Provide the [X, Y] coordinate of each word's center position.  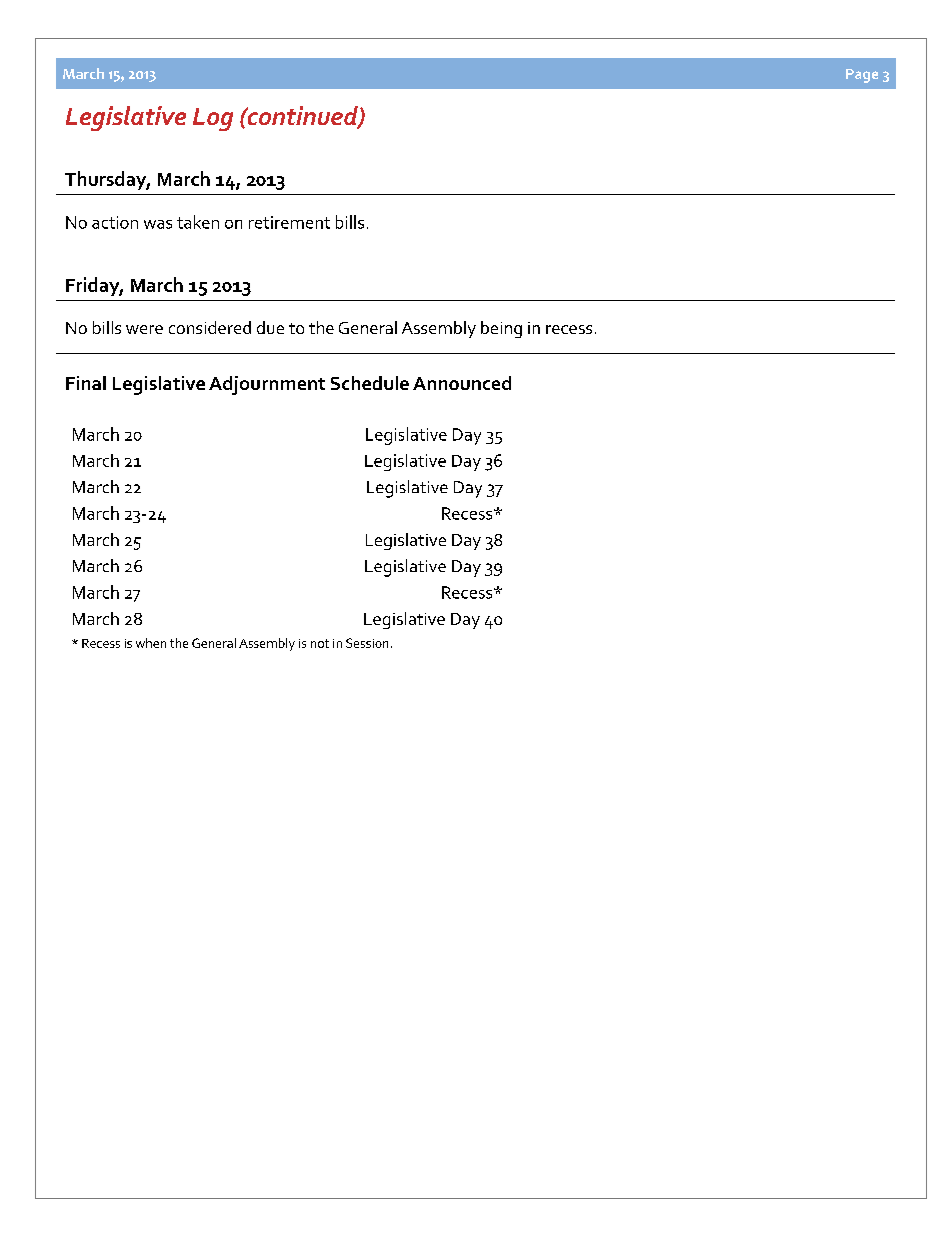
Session [367, 643]
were [144, 329]
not [320, 643]
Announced [462, 383]
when [151, 643]
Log [213, 119]
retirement [289, 222]
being [501, 329]
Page [862, 76]
